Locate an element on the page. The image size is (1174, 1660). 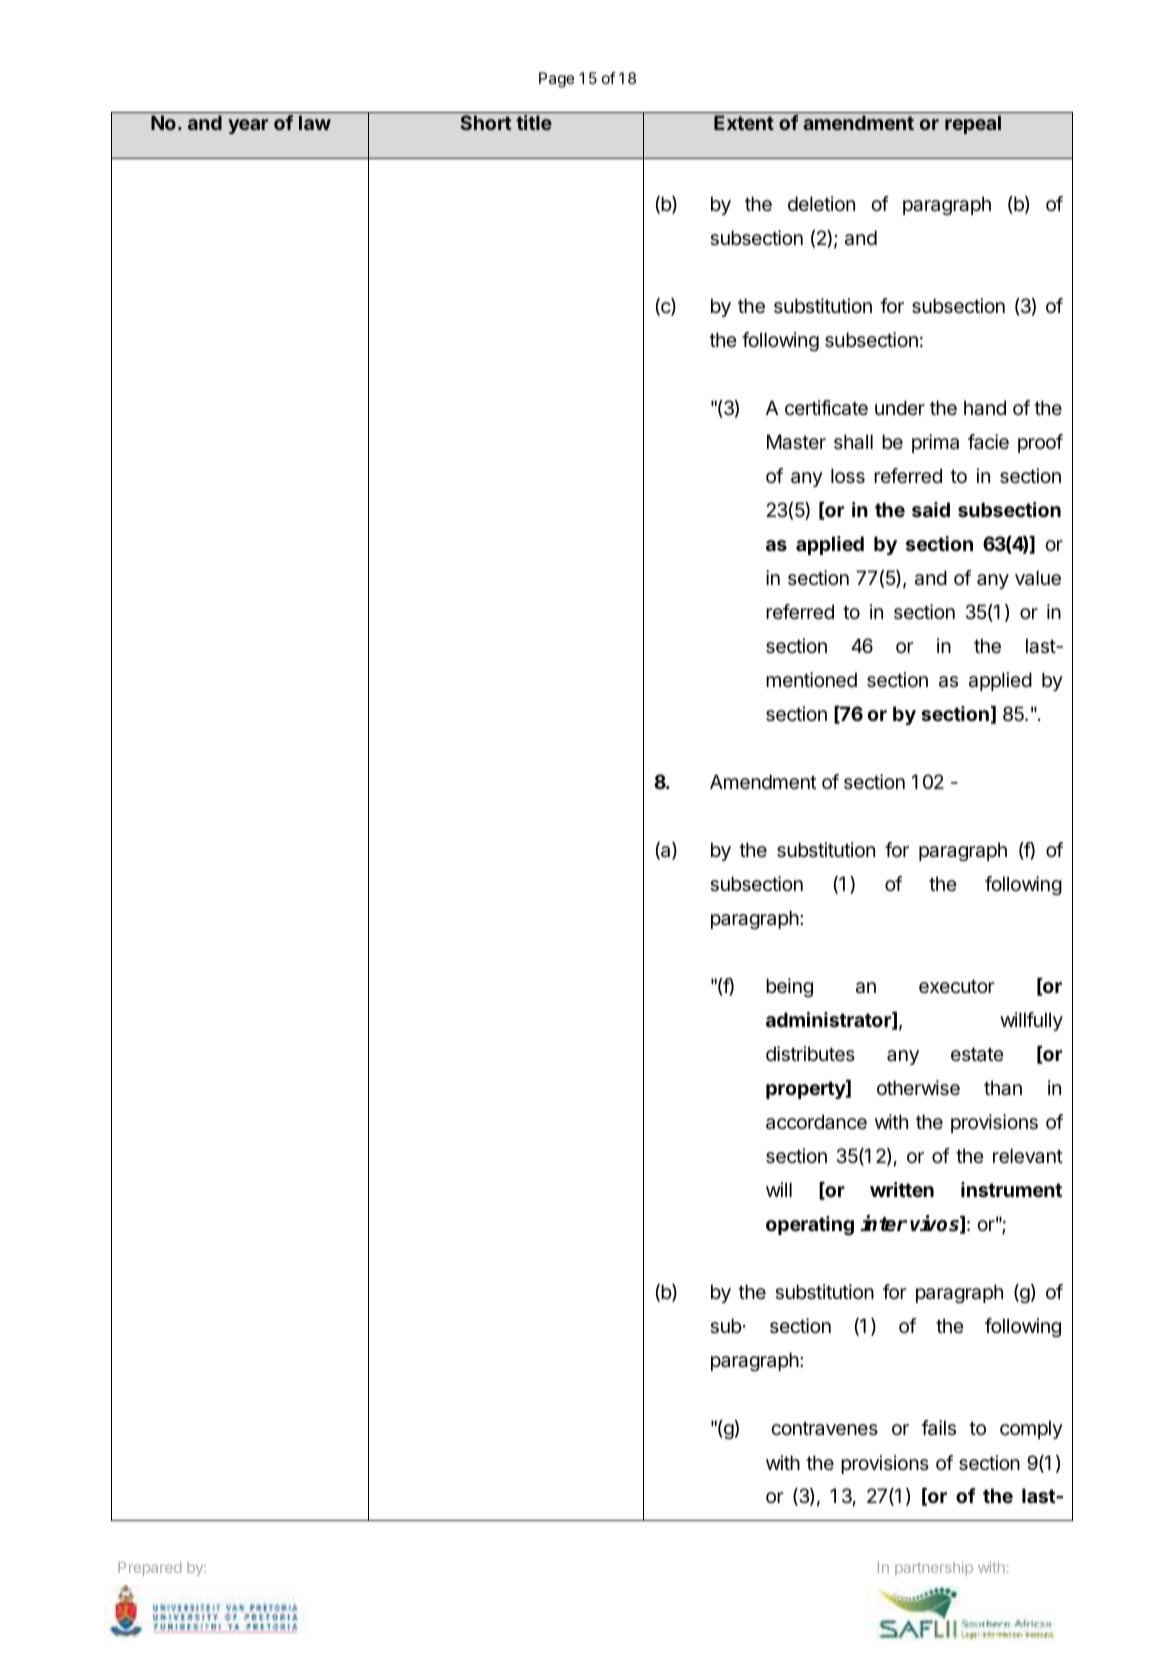
year is located at coordinates (248, 126).
